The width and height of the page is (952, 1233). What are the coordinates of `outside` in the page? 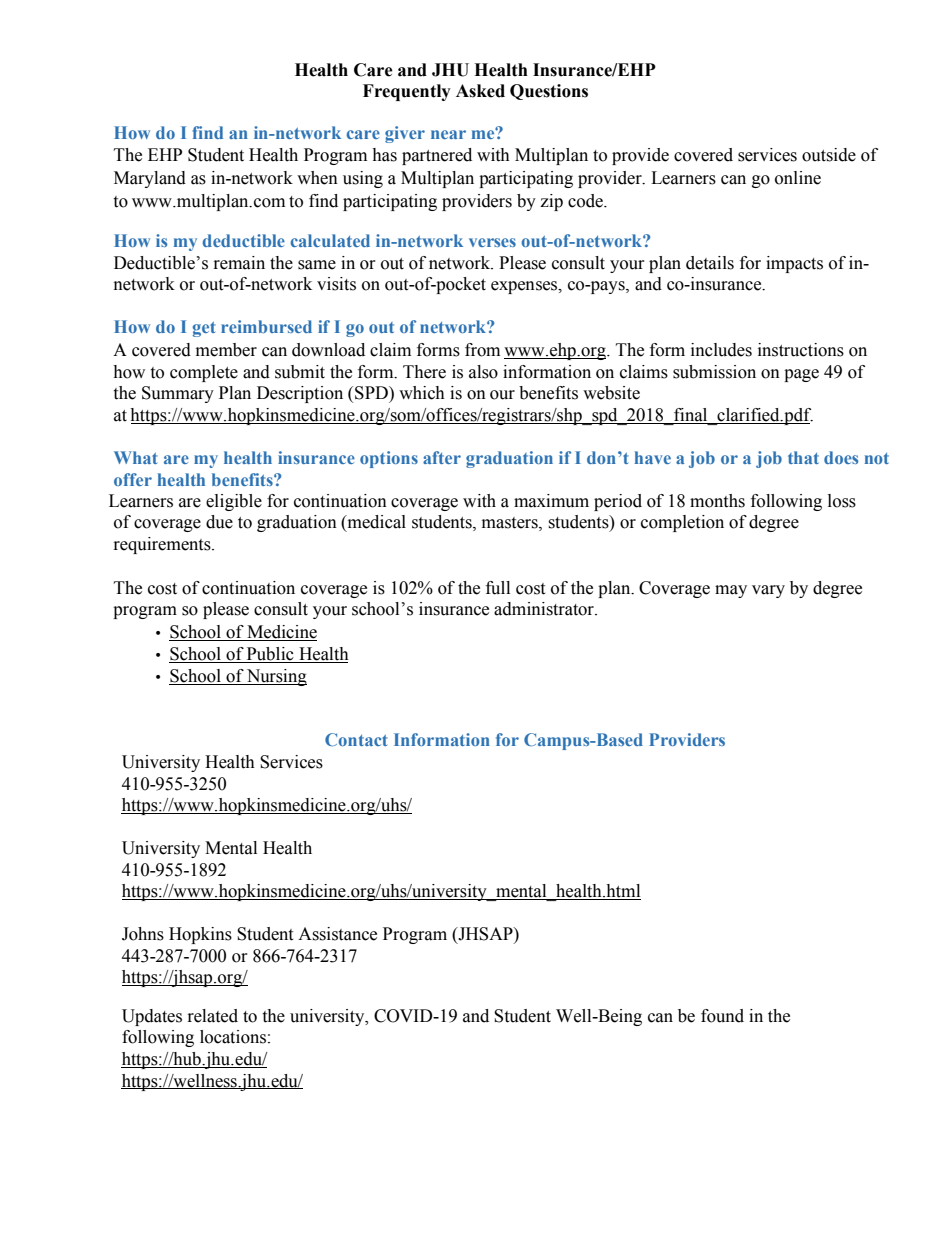 It's located at (829, 155).
